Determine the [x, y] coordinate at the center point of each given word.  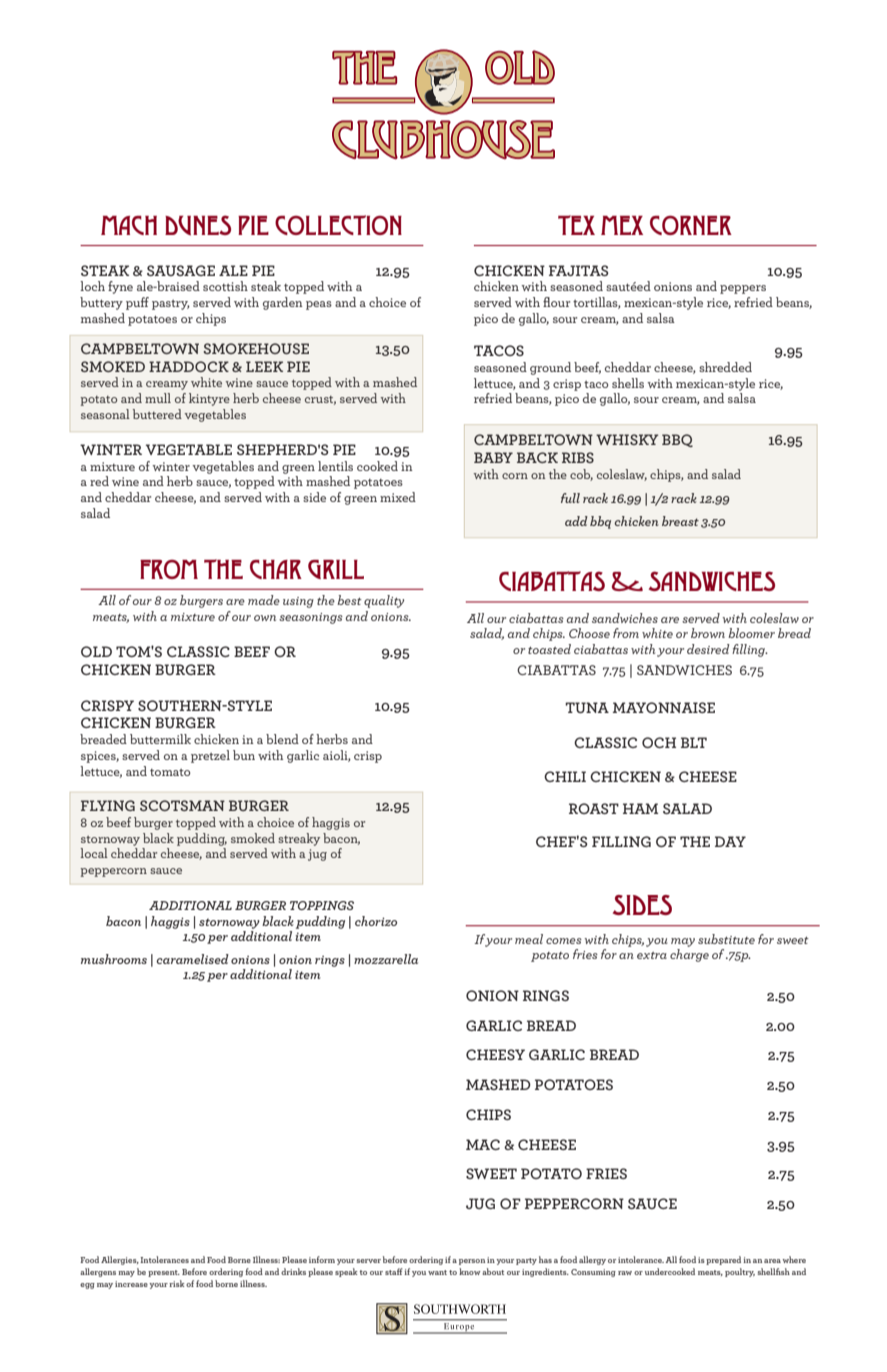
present [164, 1273]
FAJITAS [578, 270]
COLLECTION [338, 225]
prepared [723, 1260]
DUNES [198, 225]
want [437, 1272]
